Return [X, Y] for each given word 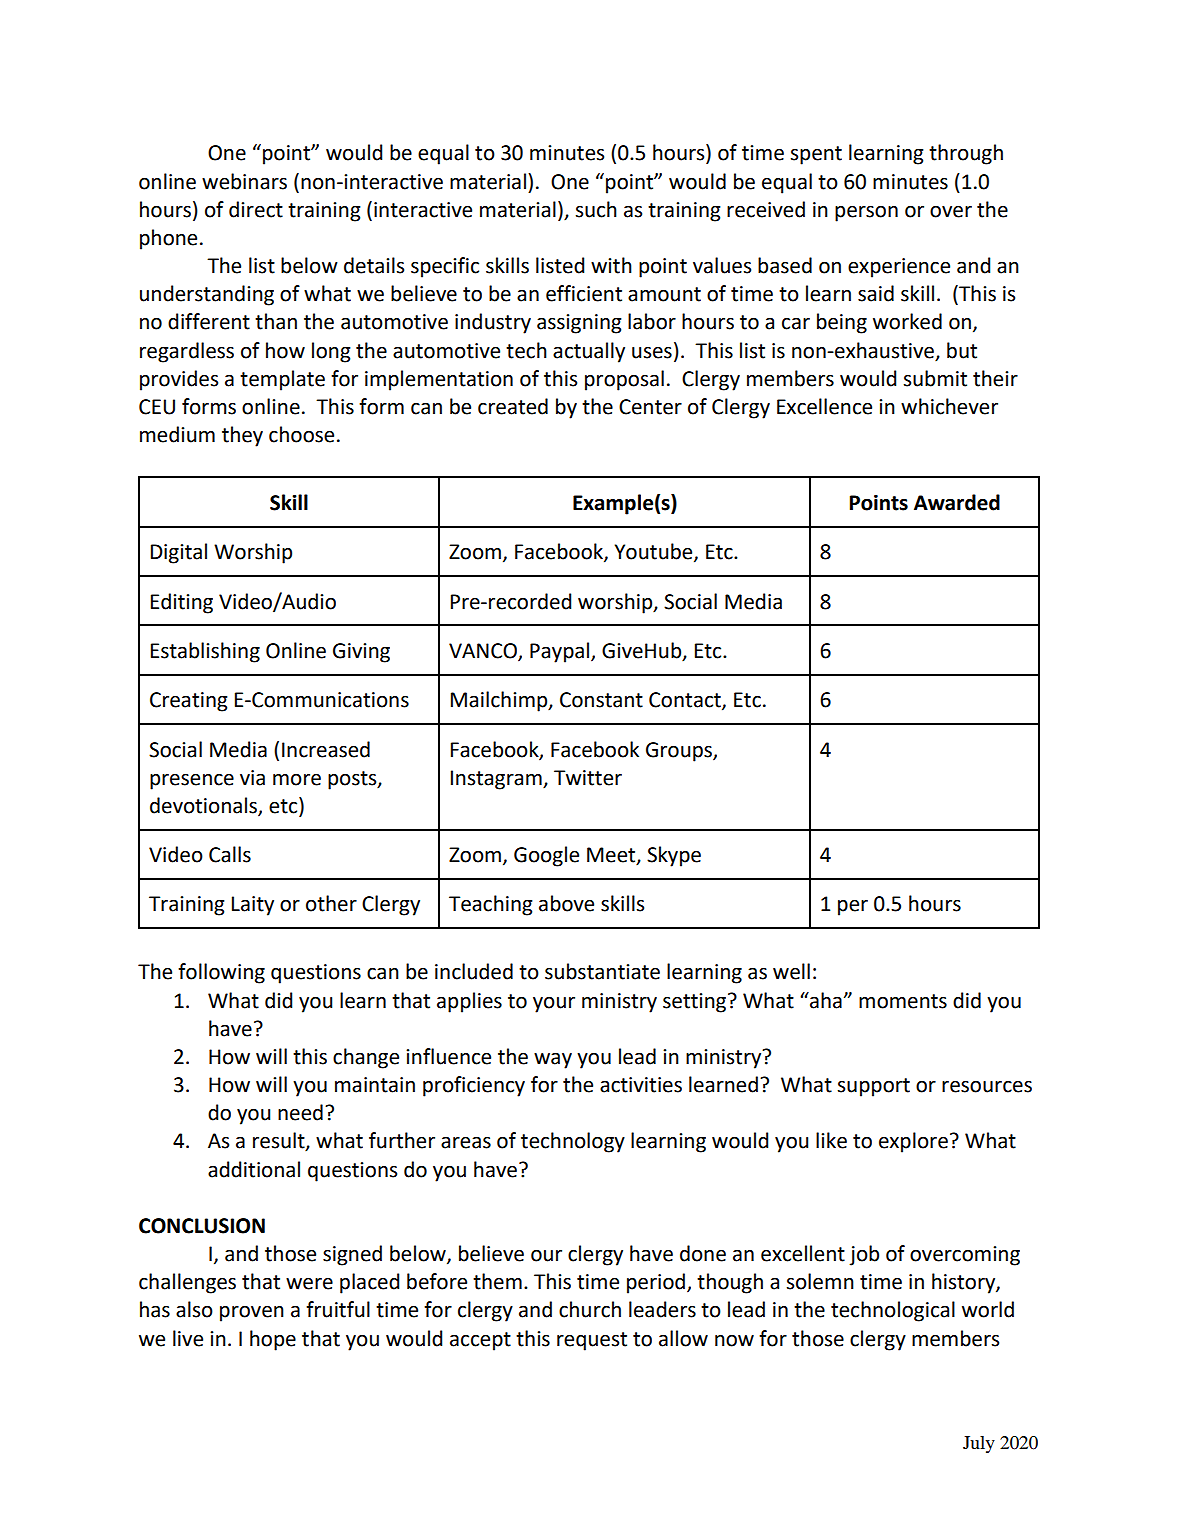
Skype [674, 856]
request [592, 1341]
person [866, 214]
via [252, 778]
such [596, 209]
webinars [244, 181]
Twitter [588, 778]
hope [273, 1340]
